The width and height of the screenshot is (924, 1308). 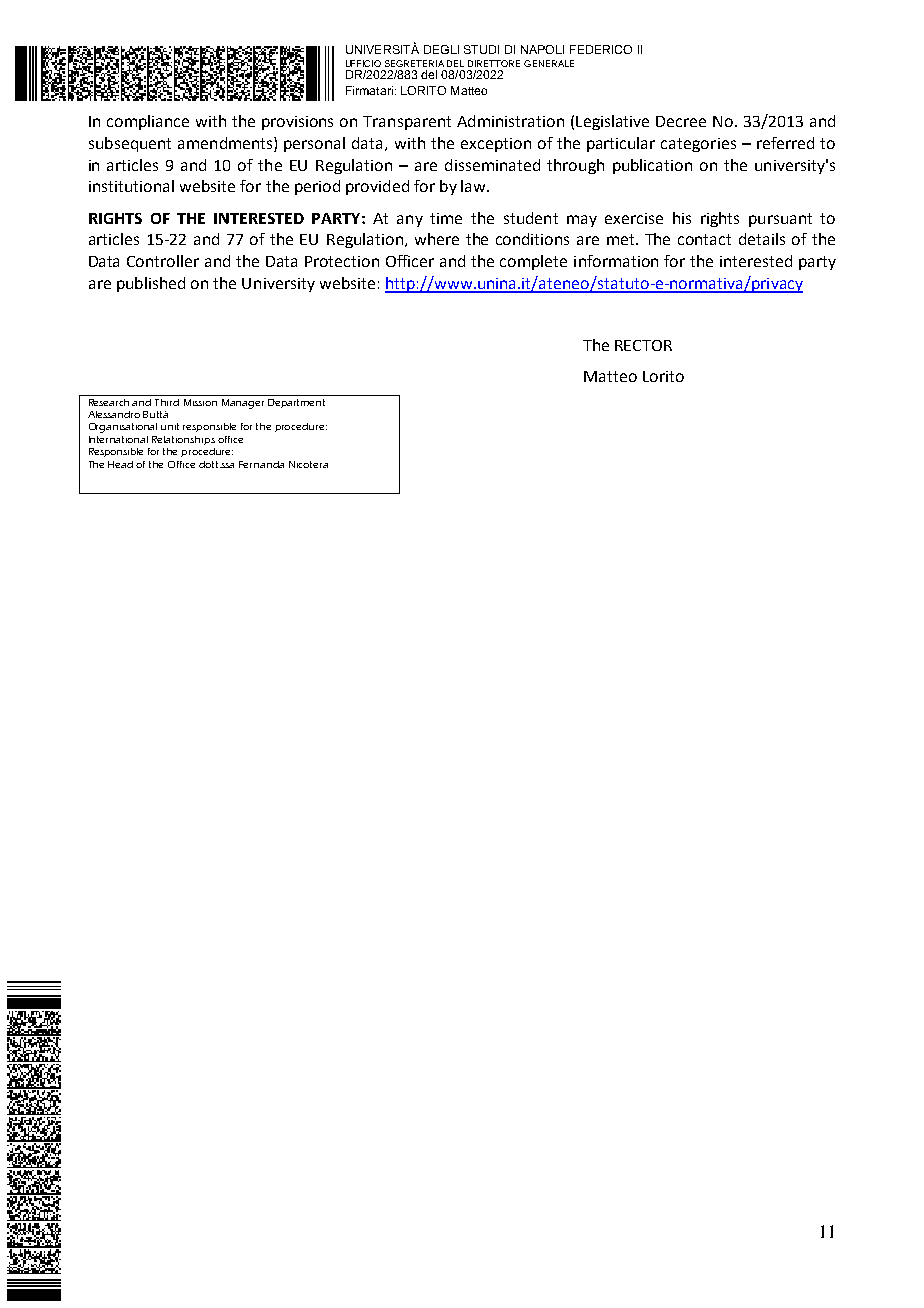 I want to click on Relationships, so click(x=183, y=440).
